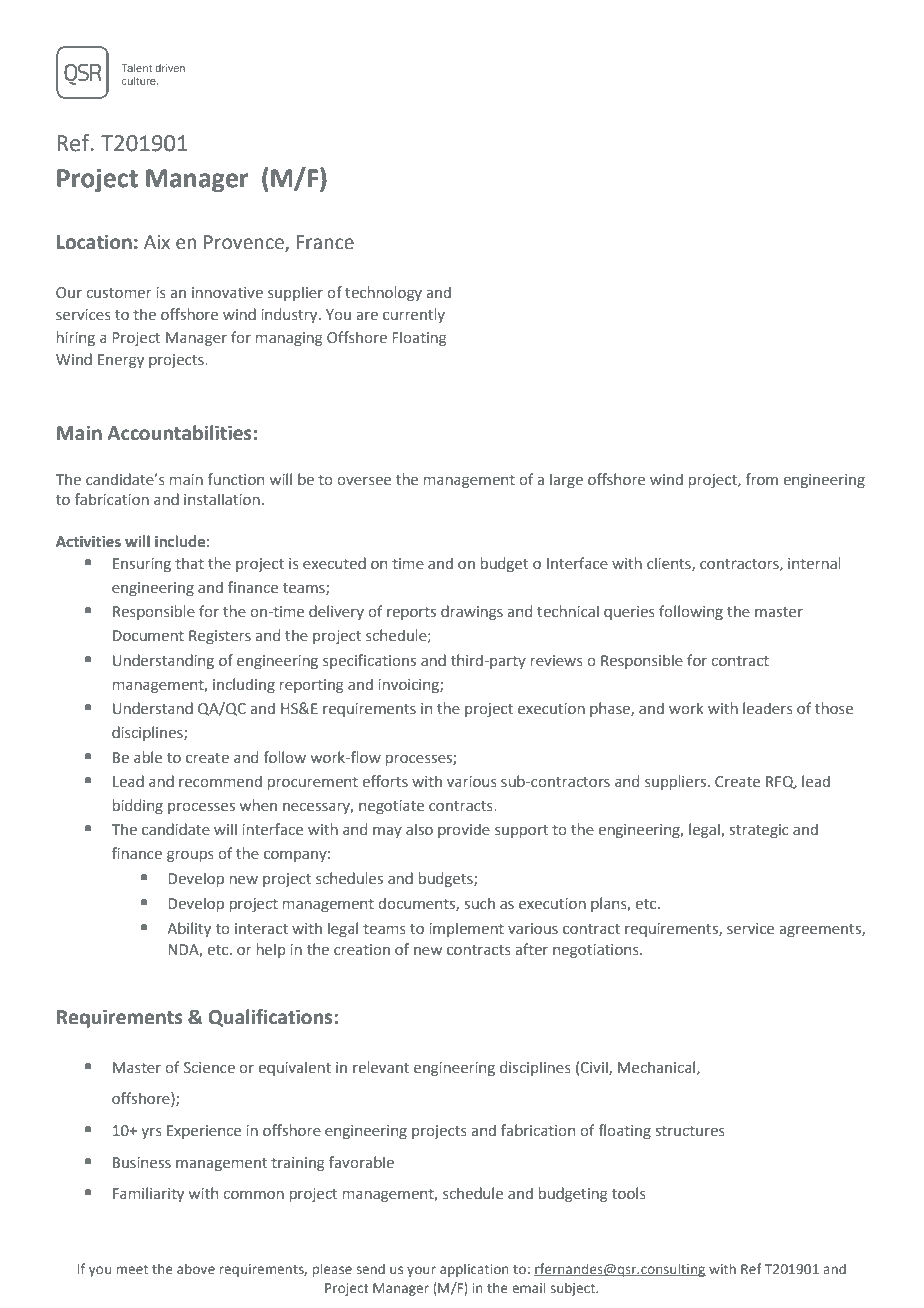  What do you see at coordinates (759, 831) in the screenshot?
I see `strategic` at bounding box center [759, 831].
